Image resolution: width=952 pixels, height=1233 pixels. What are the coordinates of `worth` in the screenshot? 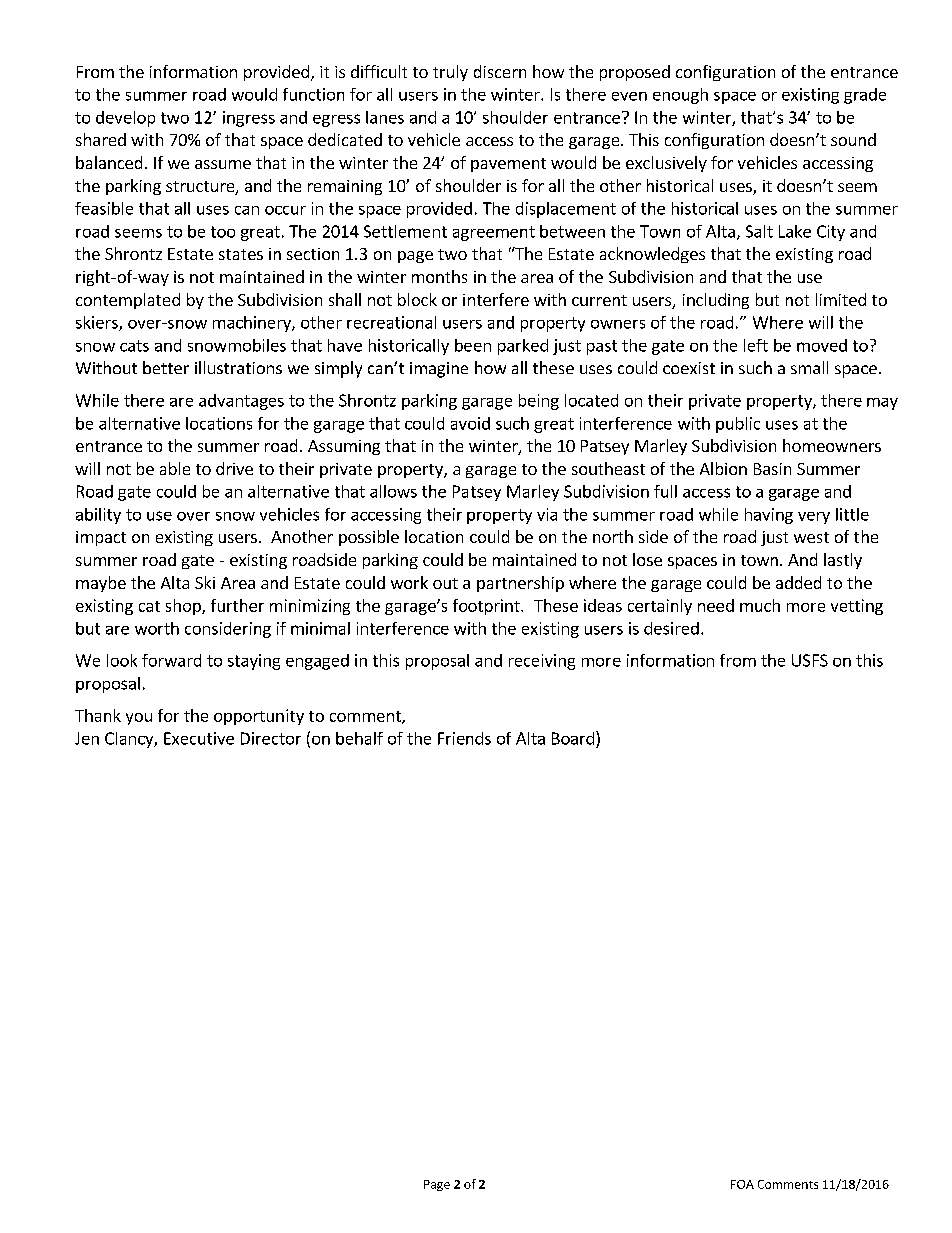 It's located at (157, 628).
